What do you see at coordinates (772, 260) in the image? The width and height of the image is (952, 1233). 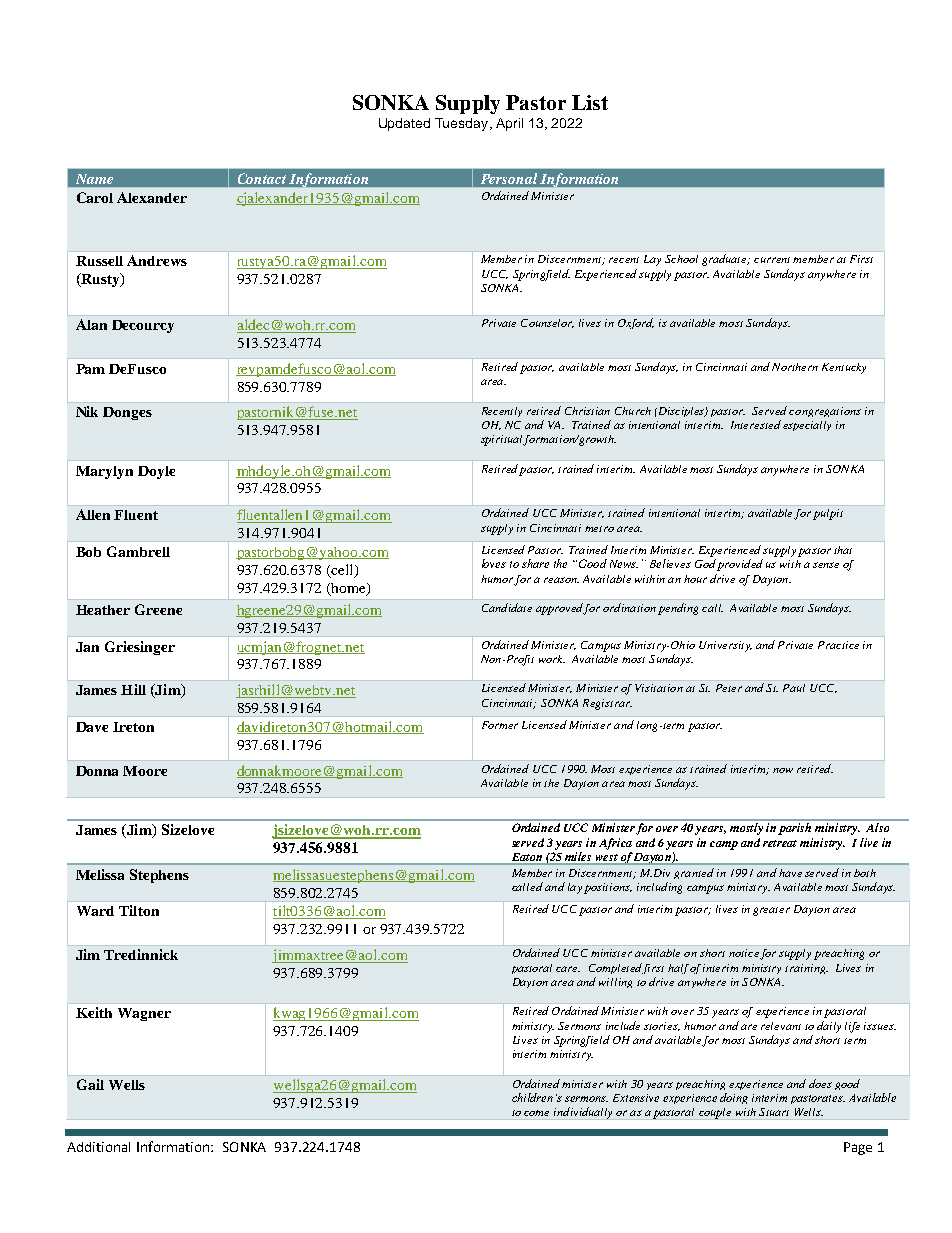 I see `current` at bounding box center [772, 260].
